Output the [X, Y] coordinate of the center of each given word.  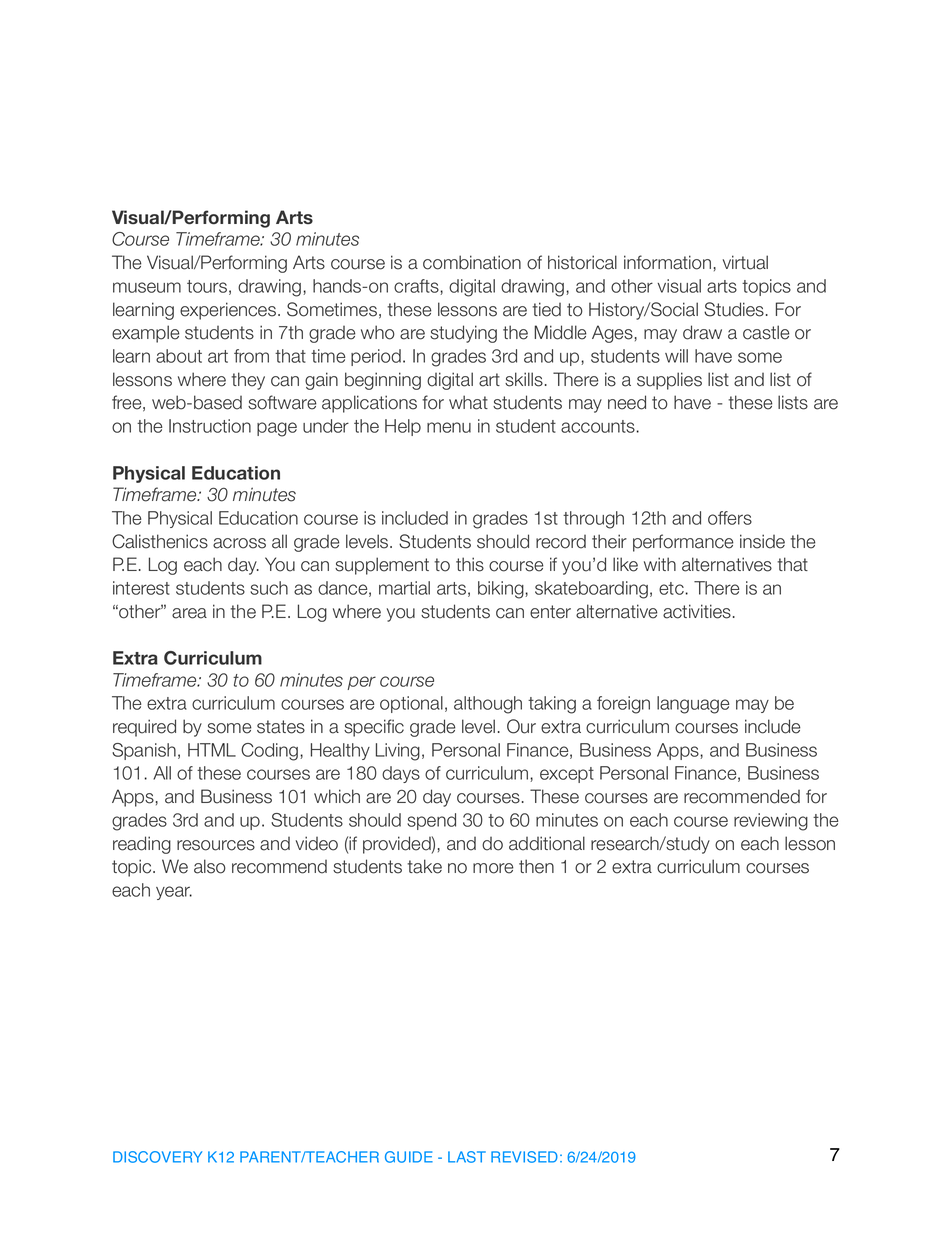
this [470, 564]
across [239, 543]
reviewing [771, 822]
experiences [228, 311]
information [667, 262]
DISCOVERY [157, 1157]
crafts [417, 287]
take [424, 866]
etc [672, 588]
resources [216, 845]
